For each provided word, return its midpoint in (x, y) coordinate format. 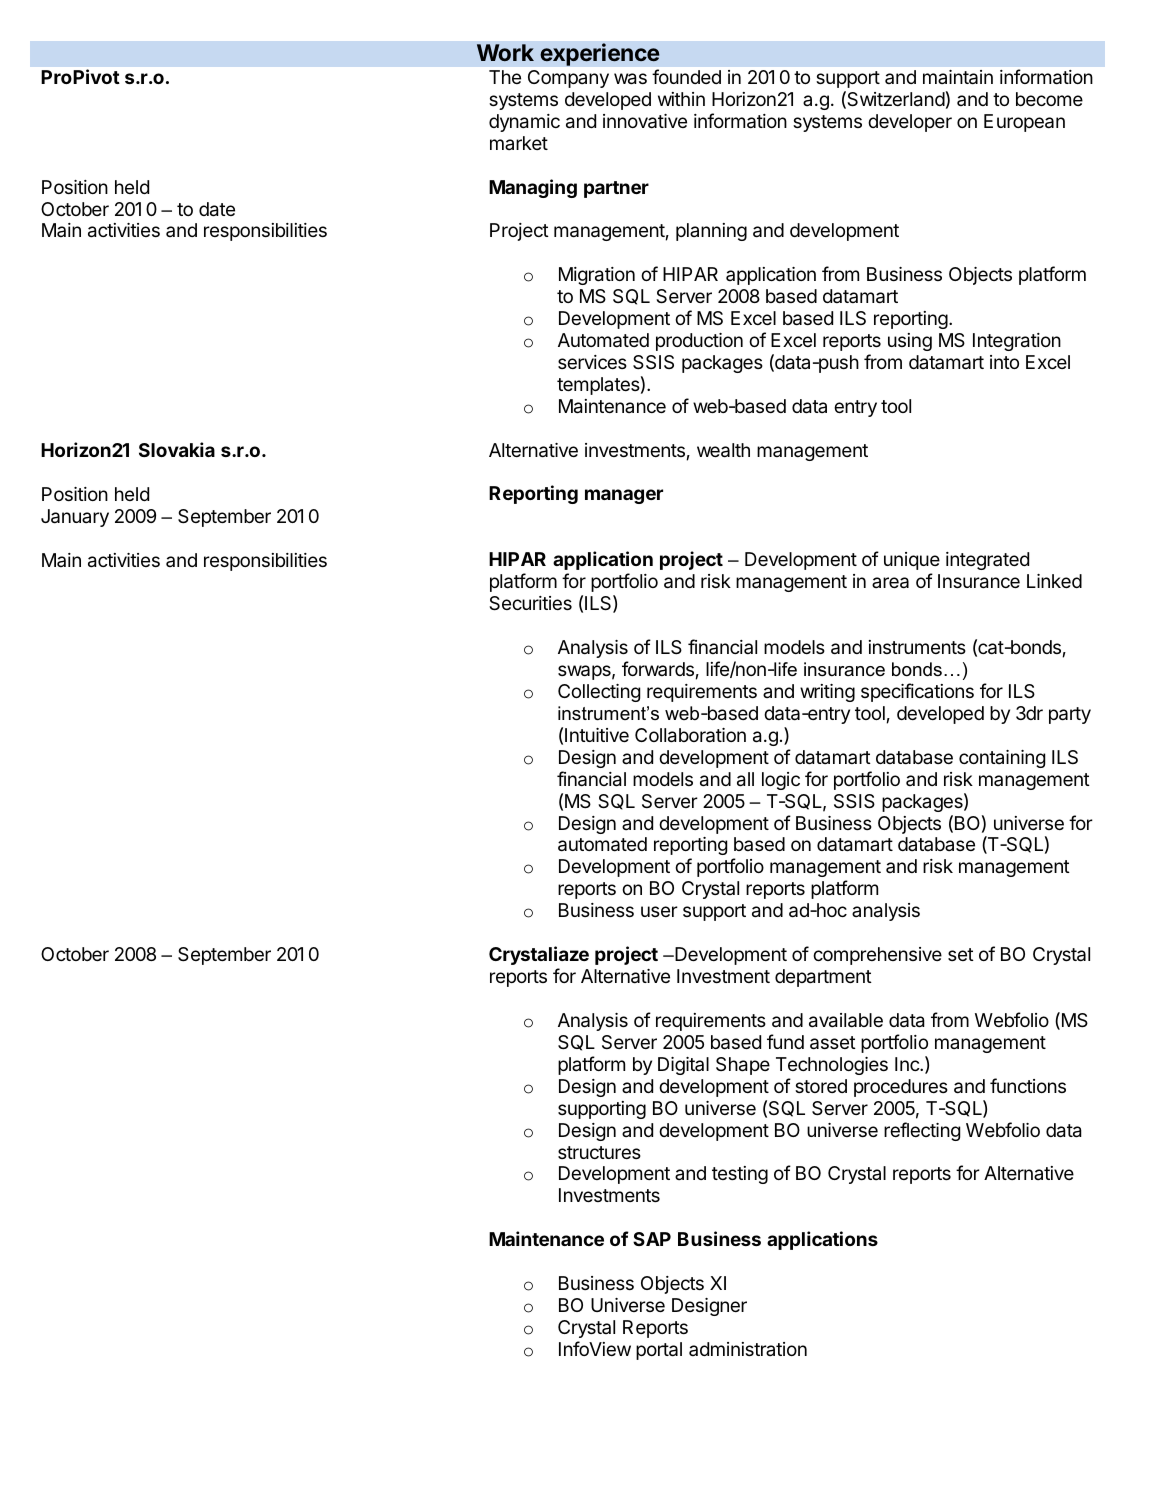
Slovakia (177, 449)
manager (624, 496)
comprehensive (877, 956)
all (745, 779)
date (217, 209)
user (659, 911)
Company (568, 79)
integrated (987, 561)
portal (659, 1351)
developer (910, 123)
